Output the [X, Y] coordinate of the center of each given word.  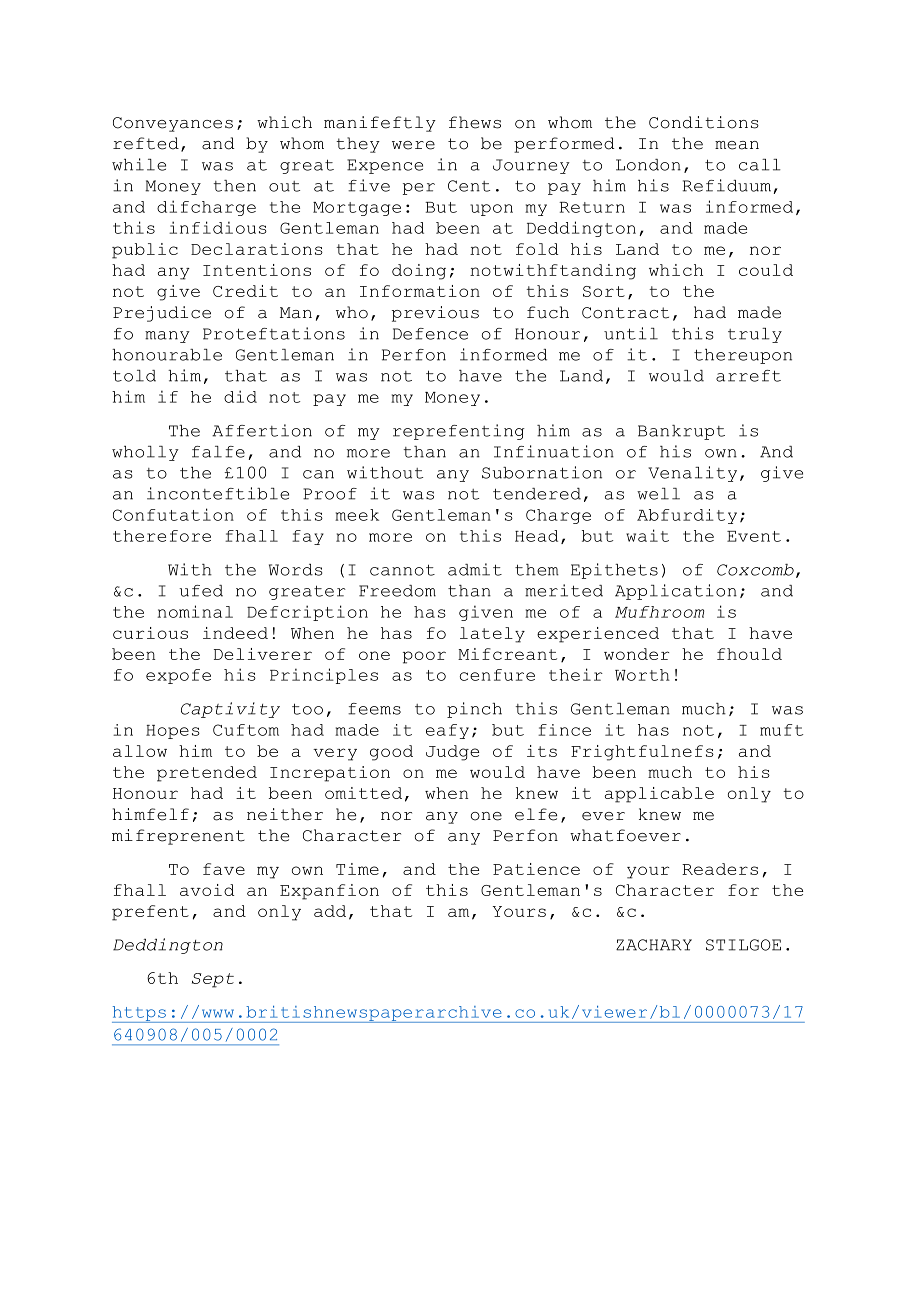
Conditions [704, 122]
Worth [642, 675]
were [413, 145]
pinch [474, 710]
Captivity [230, 710]
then [234, 186]
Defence [430, 334]
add [330, 911]
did [240, 396]
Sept [213, 980]
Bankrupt [681, 432]
